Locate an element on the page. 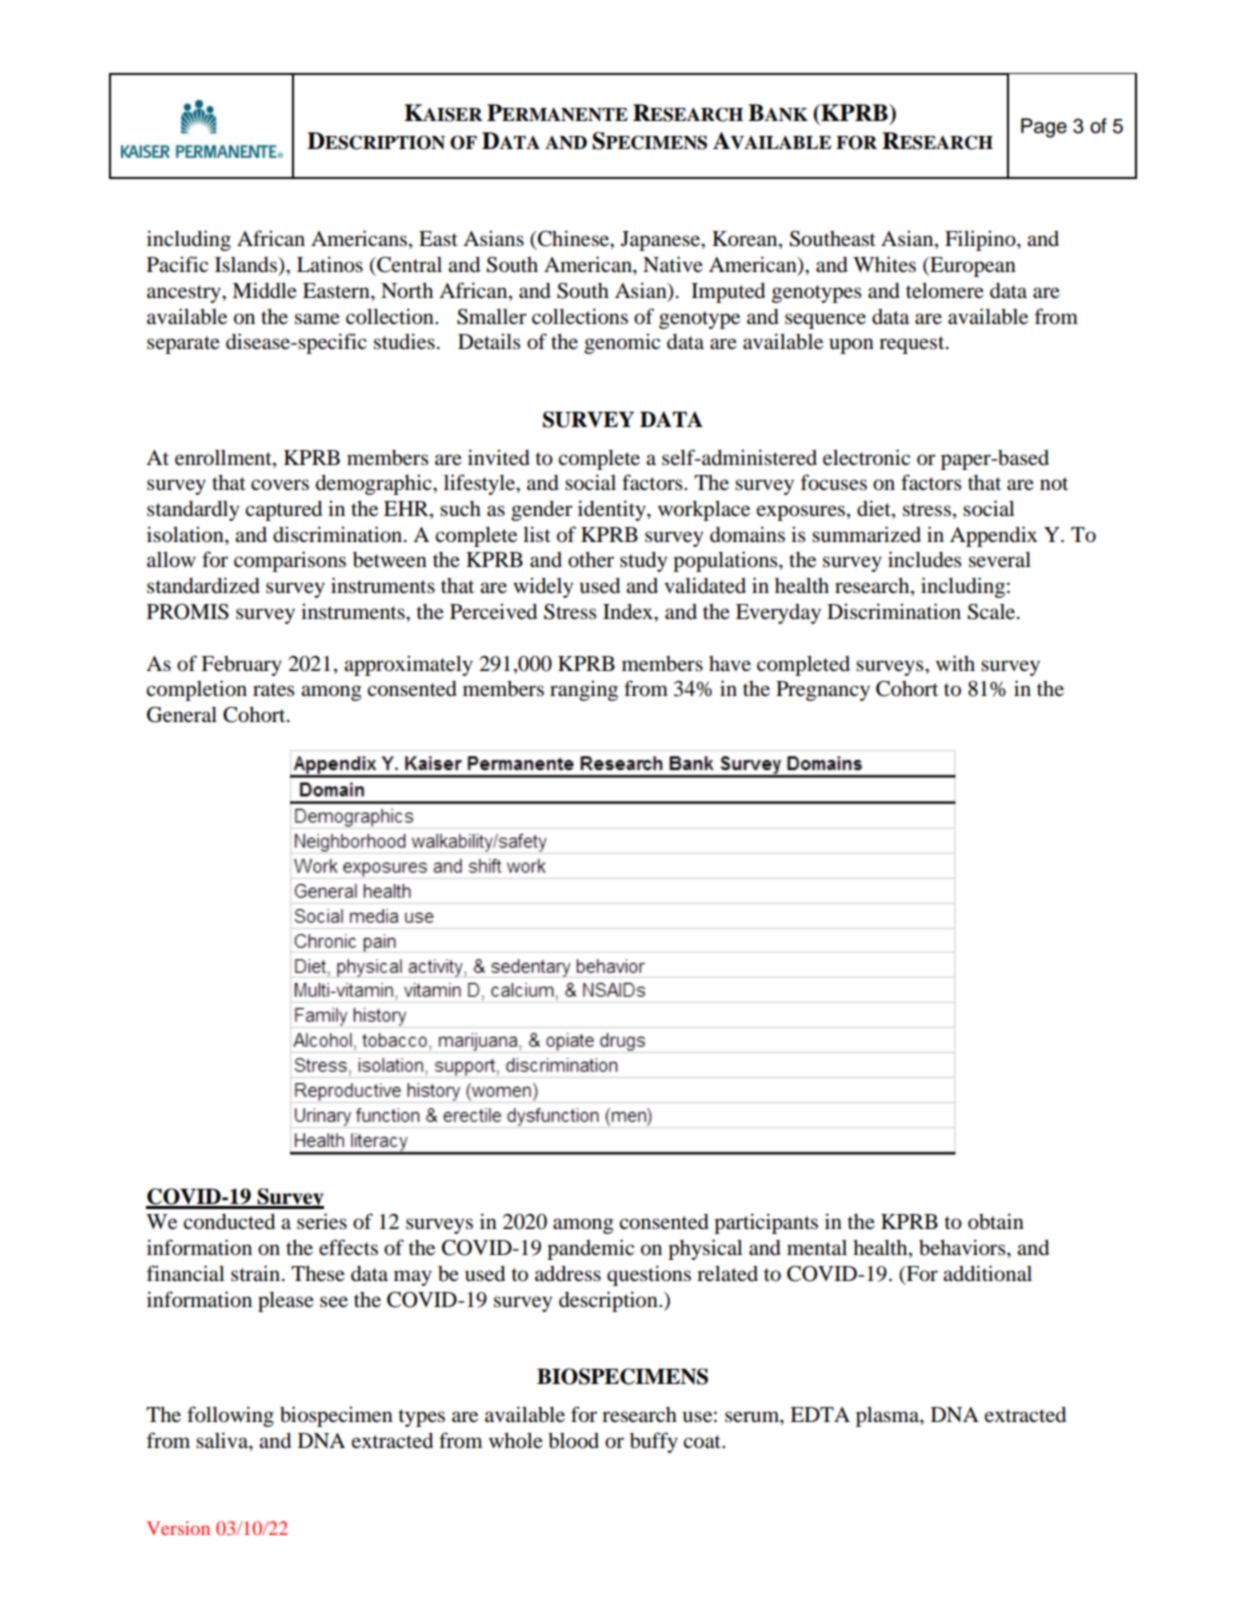  EDTA is located at coordinates (820, 1414).
